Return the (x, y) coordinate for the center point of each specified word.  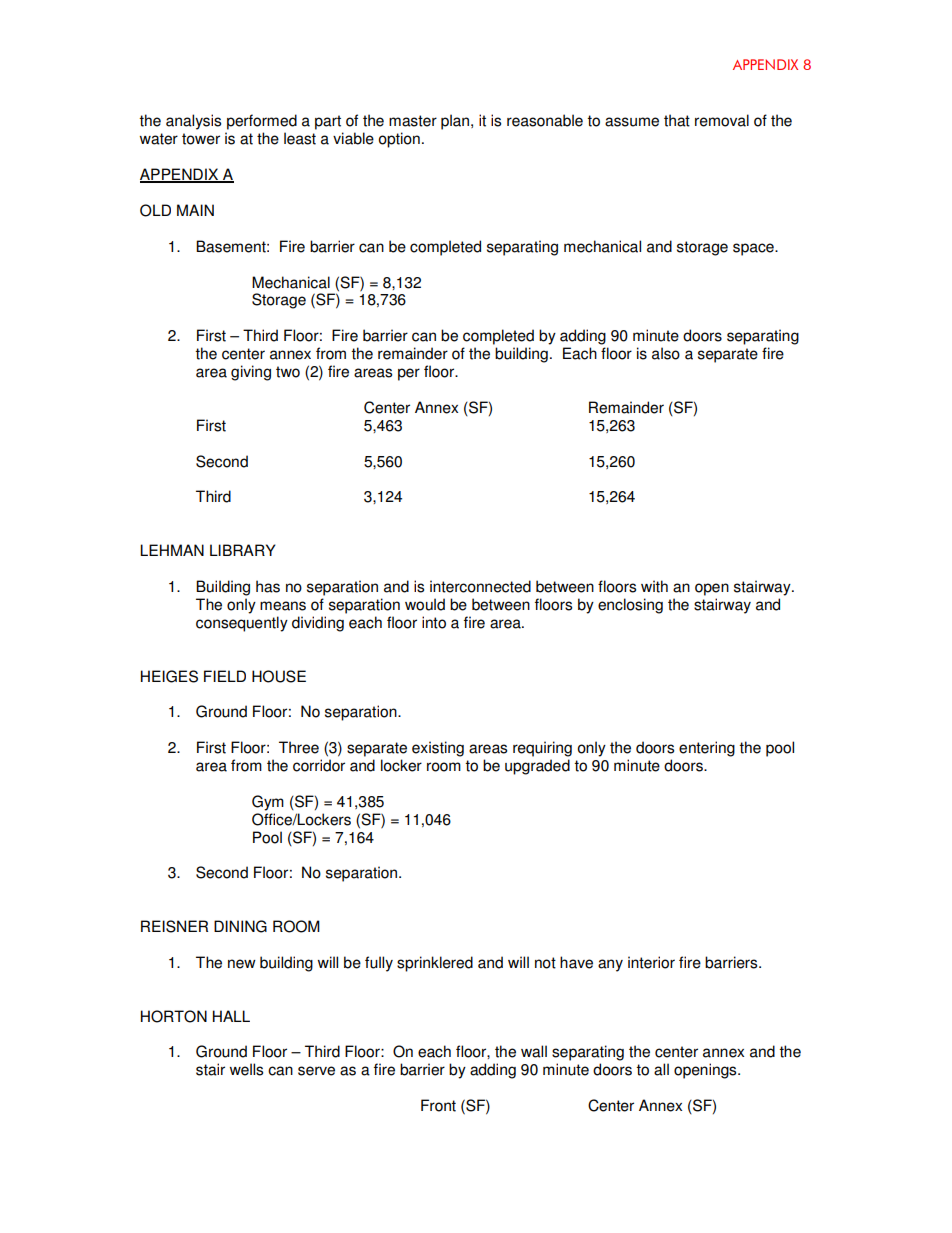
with (654, 586)
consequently (242, 624)
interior (651, 962)
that (677, 120)
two (288, 372)
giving (251, 373)
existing (438, 749)
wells (246, 1069)
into (434, 622)
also (666, 353)
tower (201, 139)
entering (707, 749)
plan (455, 122)
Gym (268, 803)
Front (438, 1105)
